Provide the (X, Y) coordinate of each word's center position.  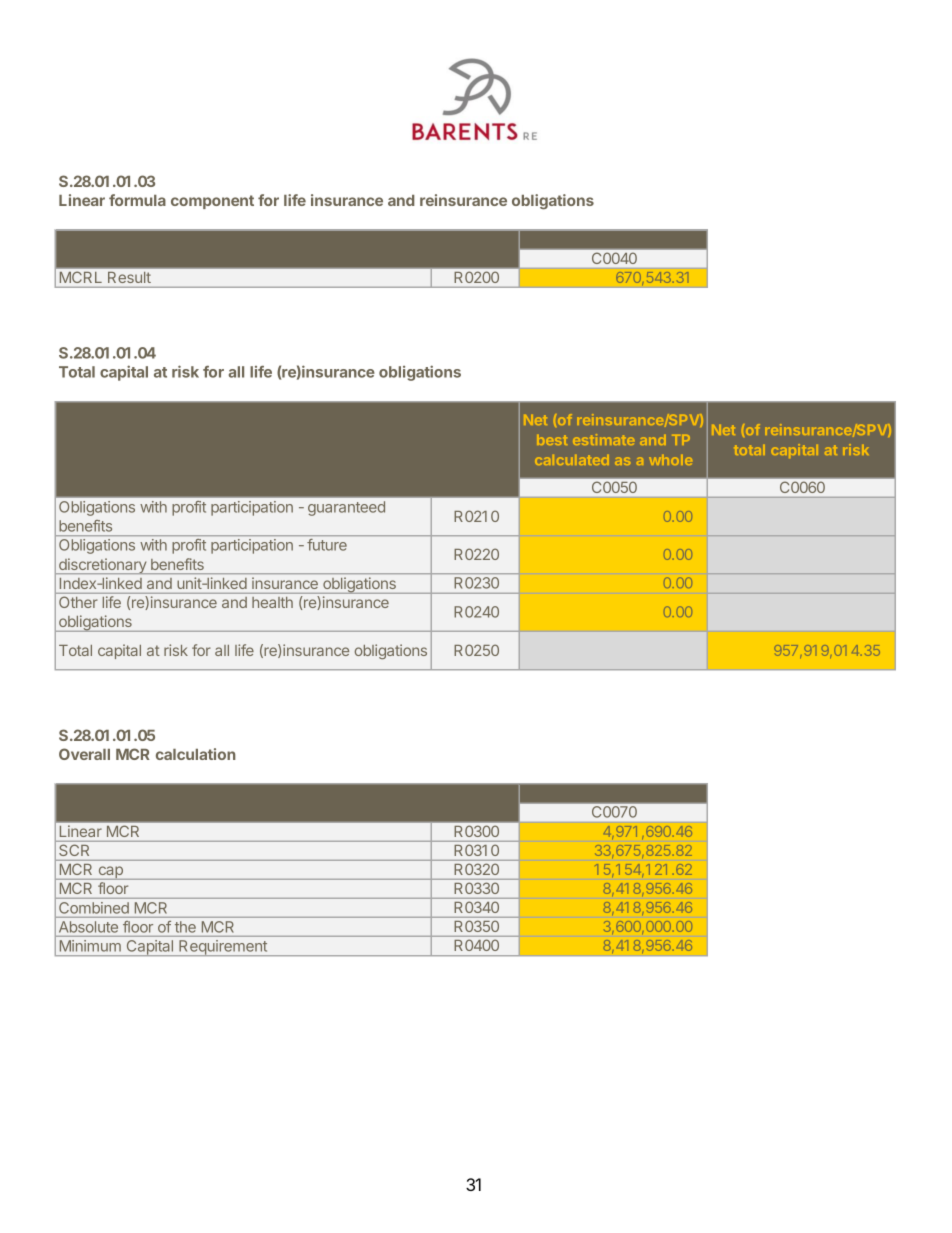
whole (670, 460)
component (212, 202)
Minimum (90, 945)
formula (137, 200)
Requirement (223, 948)
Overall (84, 754)
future (327, 545)
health (272, 602)
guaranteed (346, 508)
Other (78, 602)
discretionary (102, 566)
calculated (572, 460)
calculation (196, 754)
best (552, 440)
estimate (603, 439)
